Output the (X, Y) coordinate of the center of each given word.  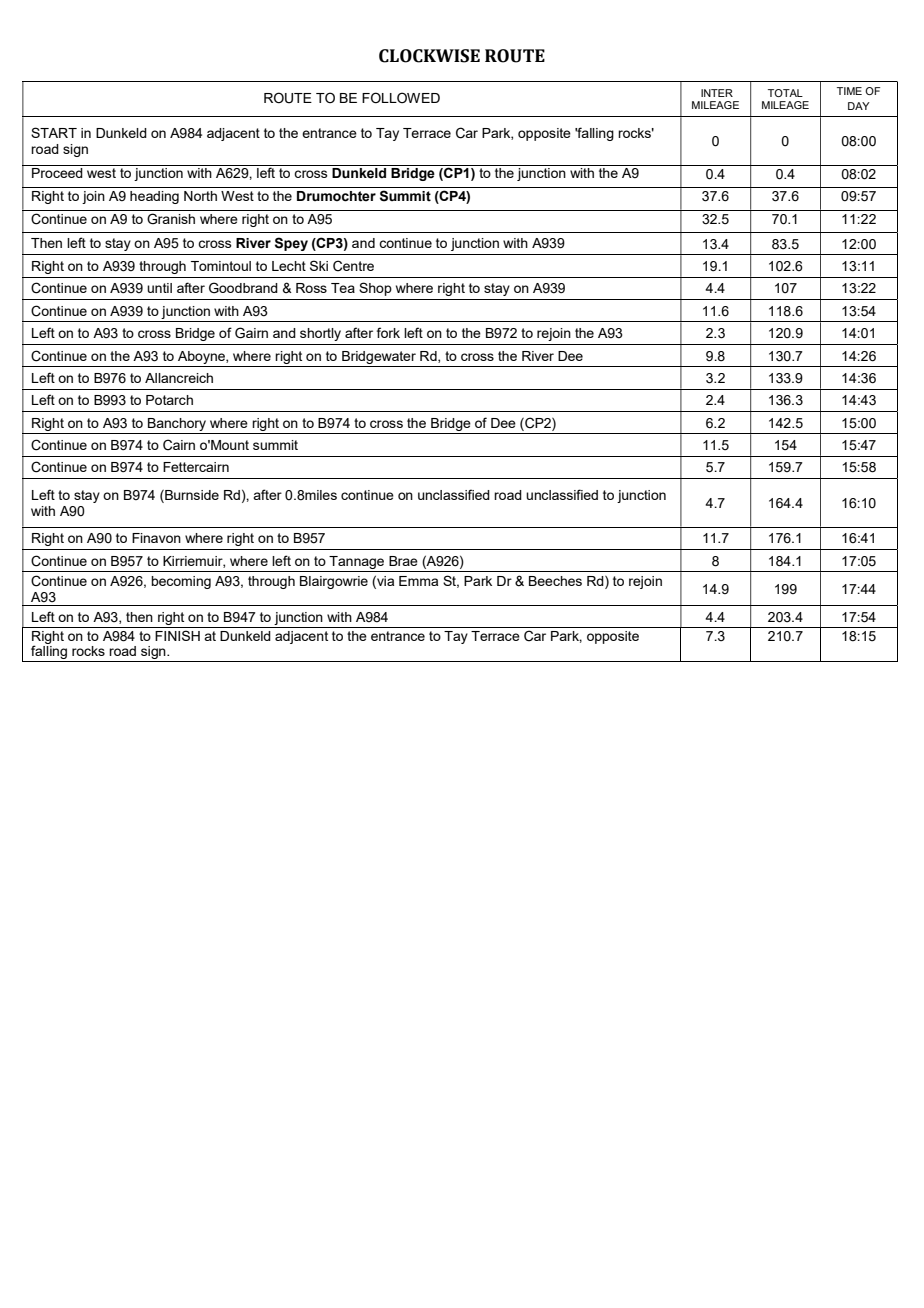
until (159, 288)
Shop (375, 289)
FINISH (177, 635)
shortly (320, 334)
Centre (353, 266)
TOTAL (785, 93)
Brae (403, 561)
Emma (418, 581)
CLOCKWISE (429, 56)
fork (388, 332)
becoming (181, 582)
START (54, 132)
